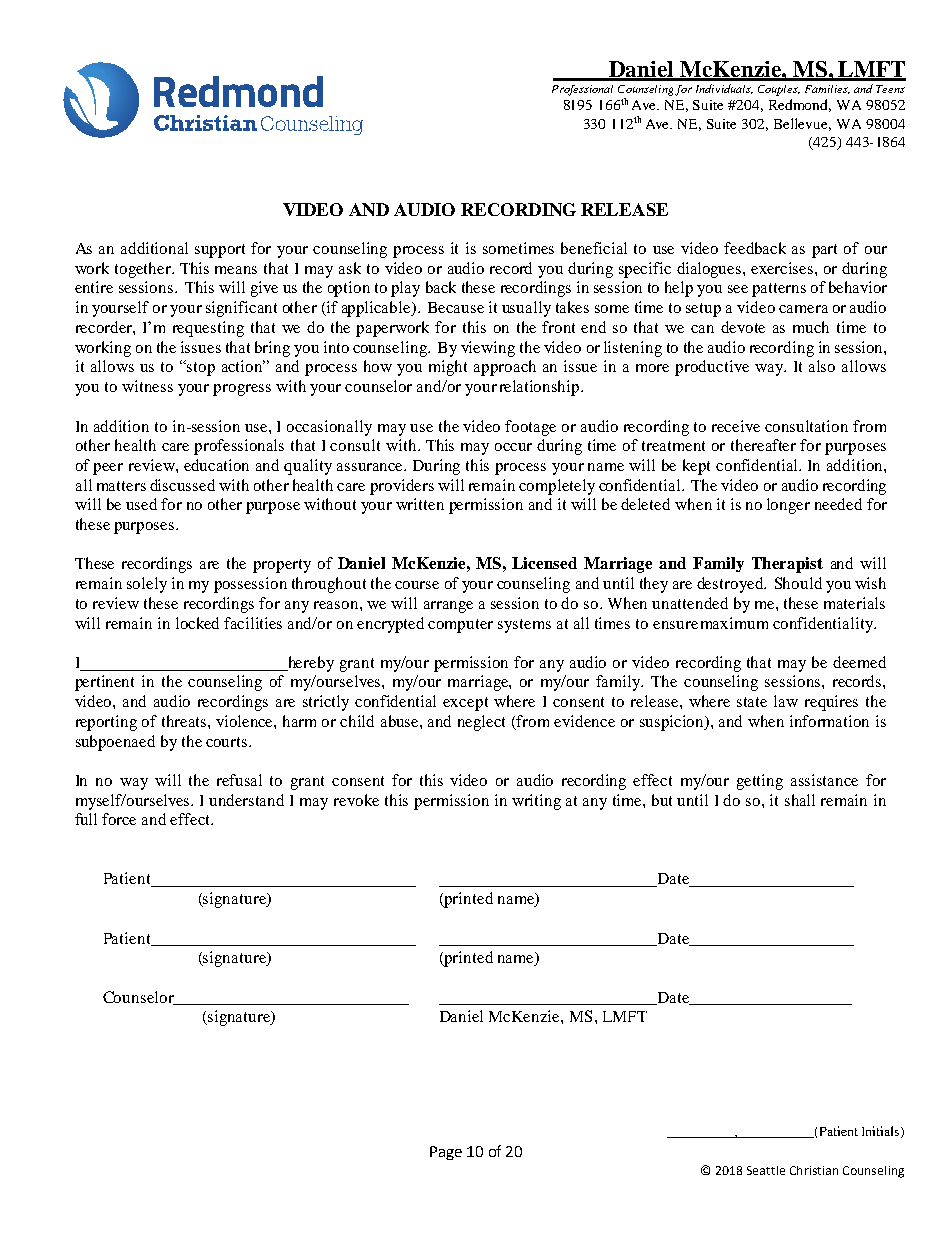 The height and width of the page is (1233, 952). What do you see at coordinates (800, 800) in the page?
I see `shall` at bounding box center [800, 800].
